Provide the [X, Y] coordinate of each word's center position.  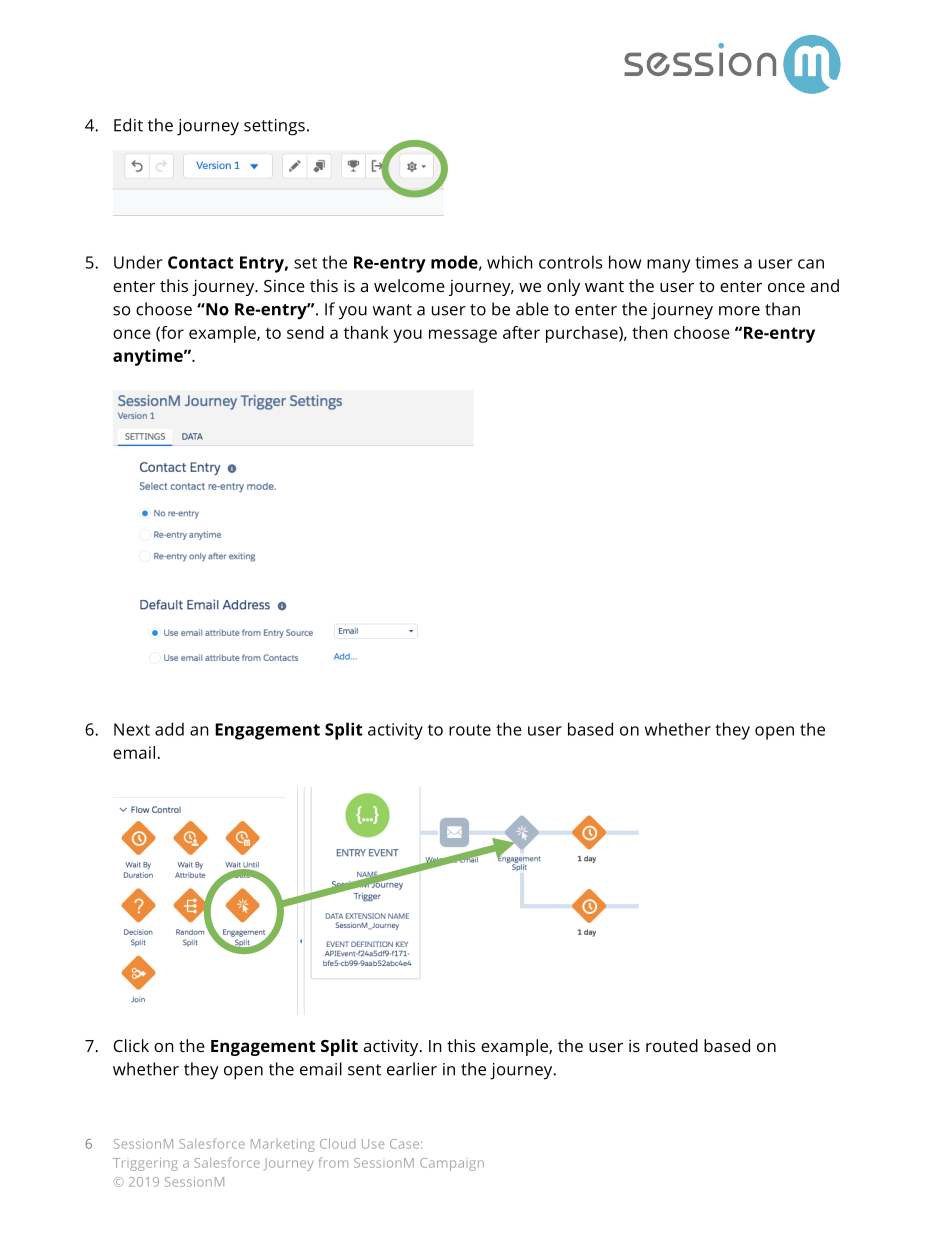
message [463, 336]
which [510, 262]
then [650, 332]
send [305, 332]
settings [274, 127]
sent [364, 1070]
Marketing [283, 1145]
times [716, 262]
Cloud [337, 1143]
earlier [412, 1069]
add [169, 729]
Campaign [452, 1164]
